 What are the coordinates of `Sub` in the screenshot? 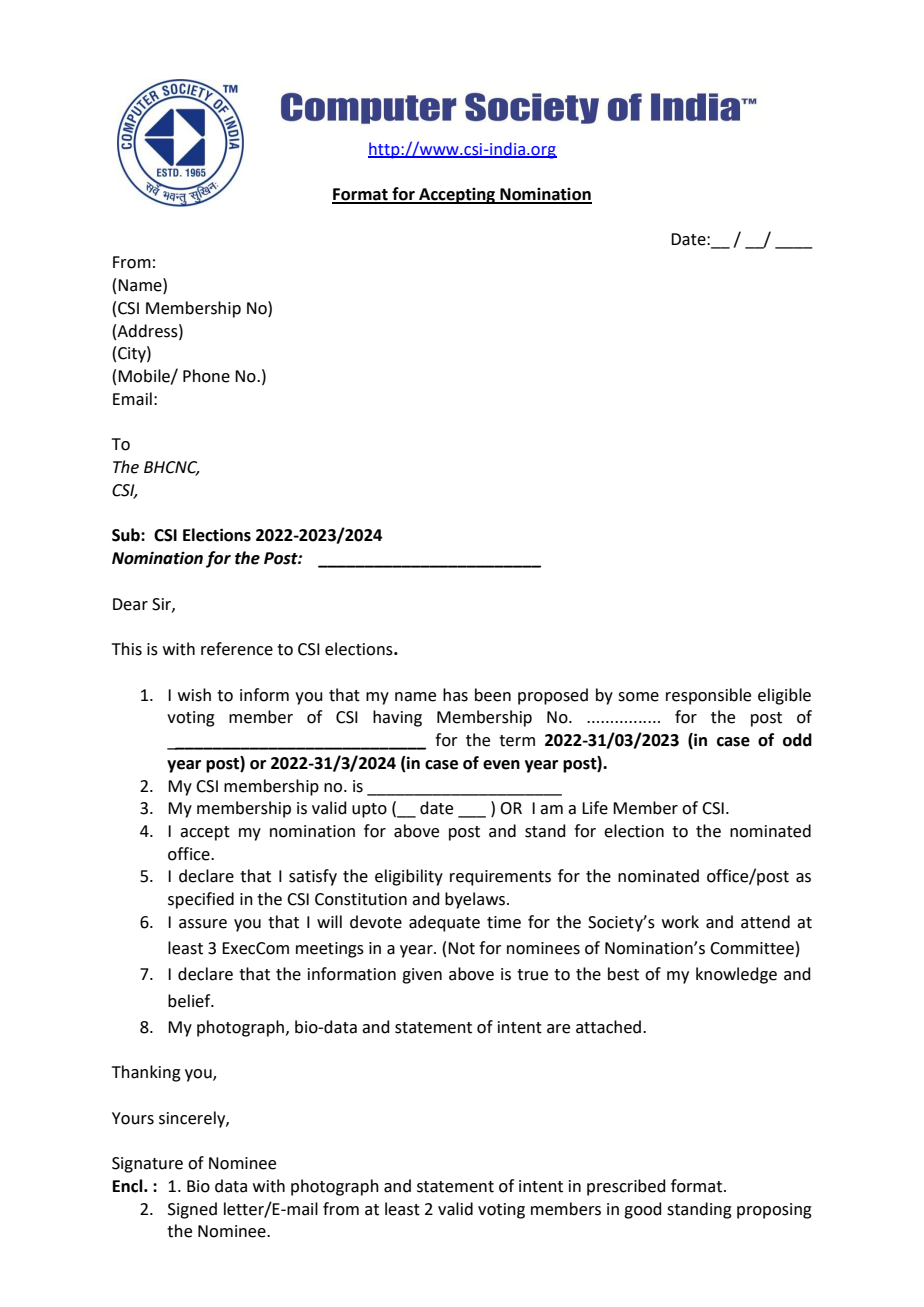 It's located at (127, 535).
